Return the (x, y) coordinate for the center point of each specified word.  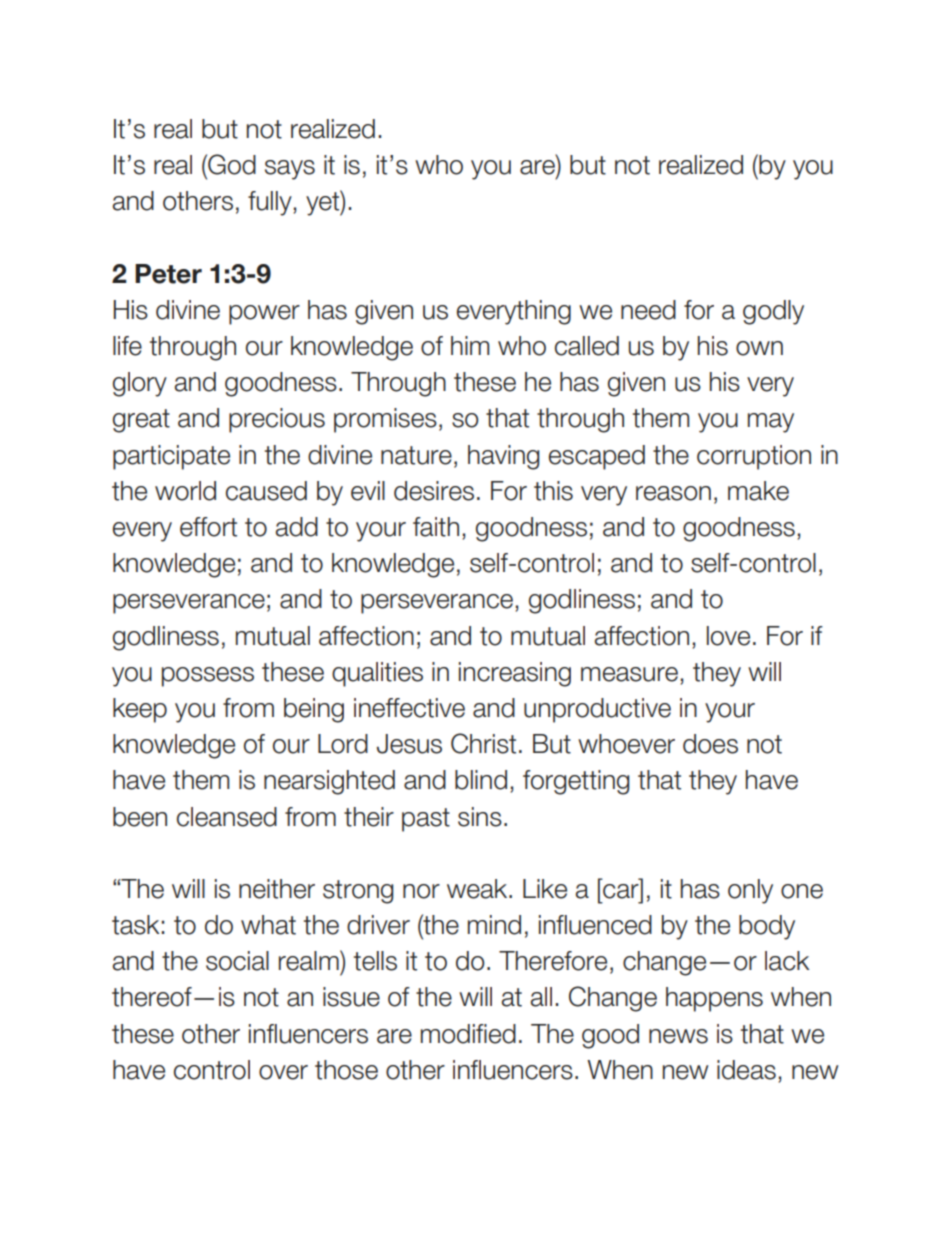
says (290, 170)
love (728, 636)
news (678, 1036)
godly (773, 312)
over (283, 1072)
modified (468, 1034)
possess (208, 677)
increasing (515, 674)
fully (271, 203)
